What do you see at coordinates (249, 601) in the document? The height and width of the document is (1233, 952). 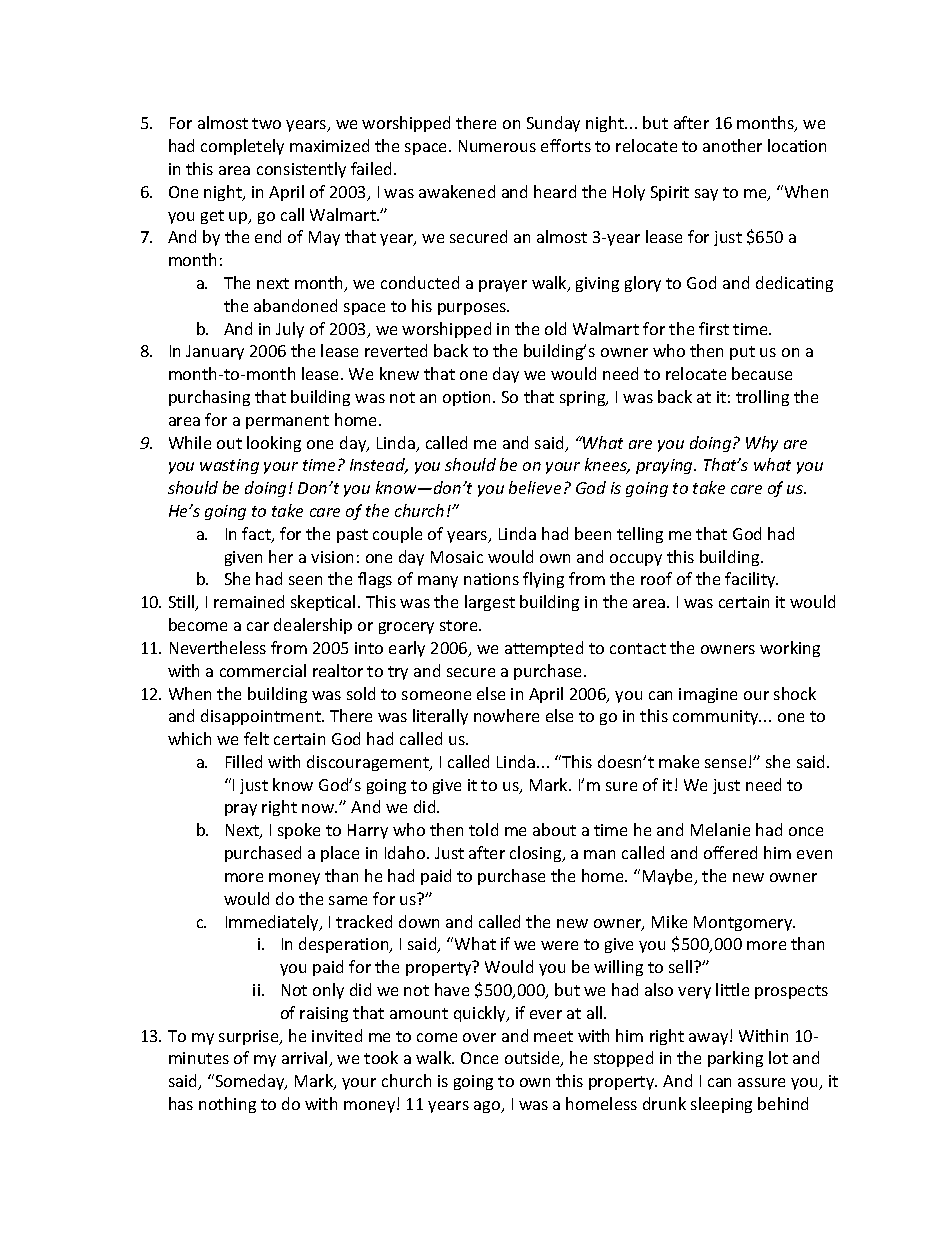 I see `remained` at bounding box center [249, 601].
